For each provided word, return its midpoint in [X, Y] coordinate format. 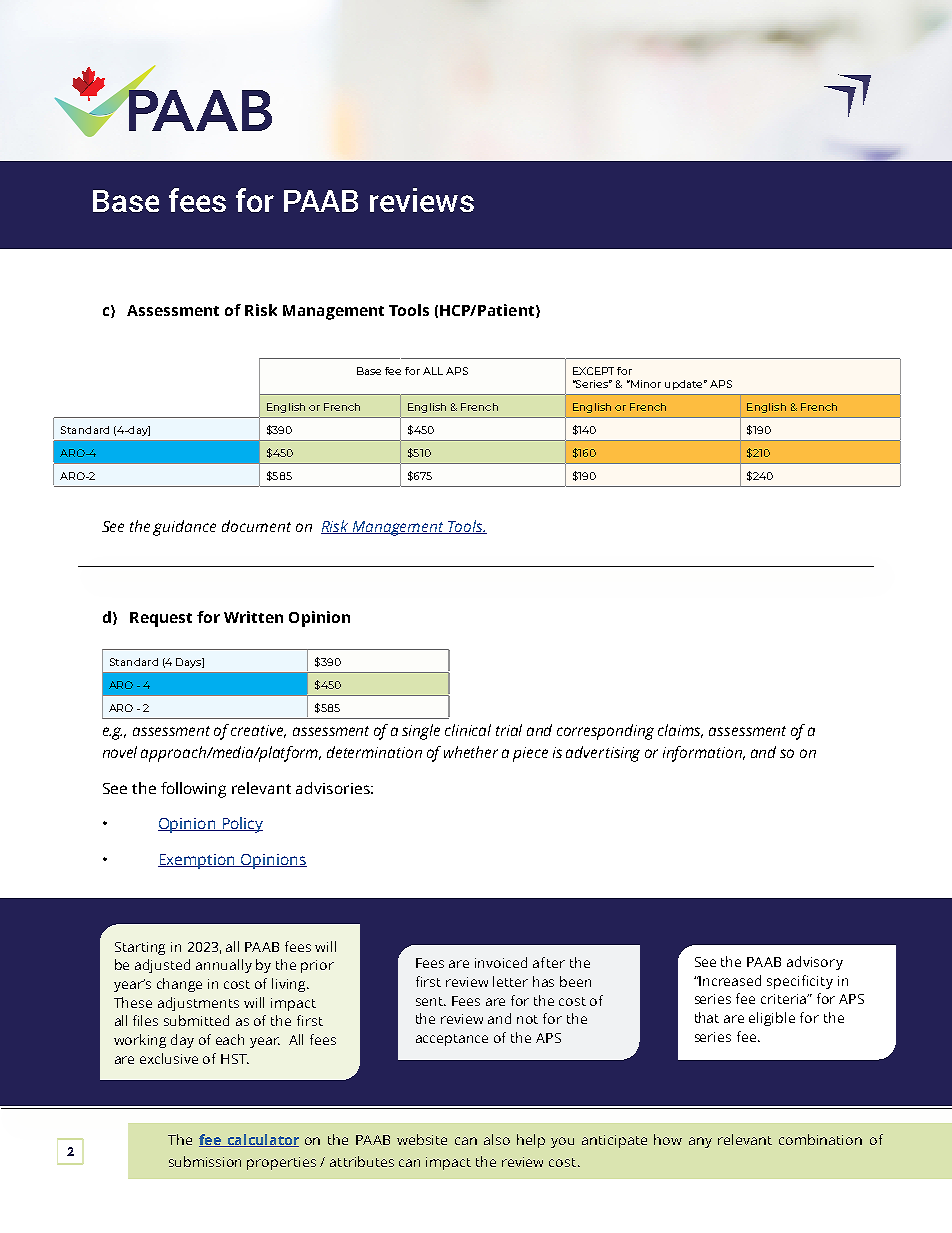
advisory [815, 963]
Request [161, 619]
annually [224, 966]
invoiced [501, 962]
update [685, 385]
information [704, 754]
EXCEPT [593, 371]
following [193, 790]
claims [680, 731]
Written [253, 617]
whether [471, 752]
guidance [184, 528]
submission [205, 1161]
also [497, 1139]
